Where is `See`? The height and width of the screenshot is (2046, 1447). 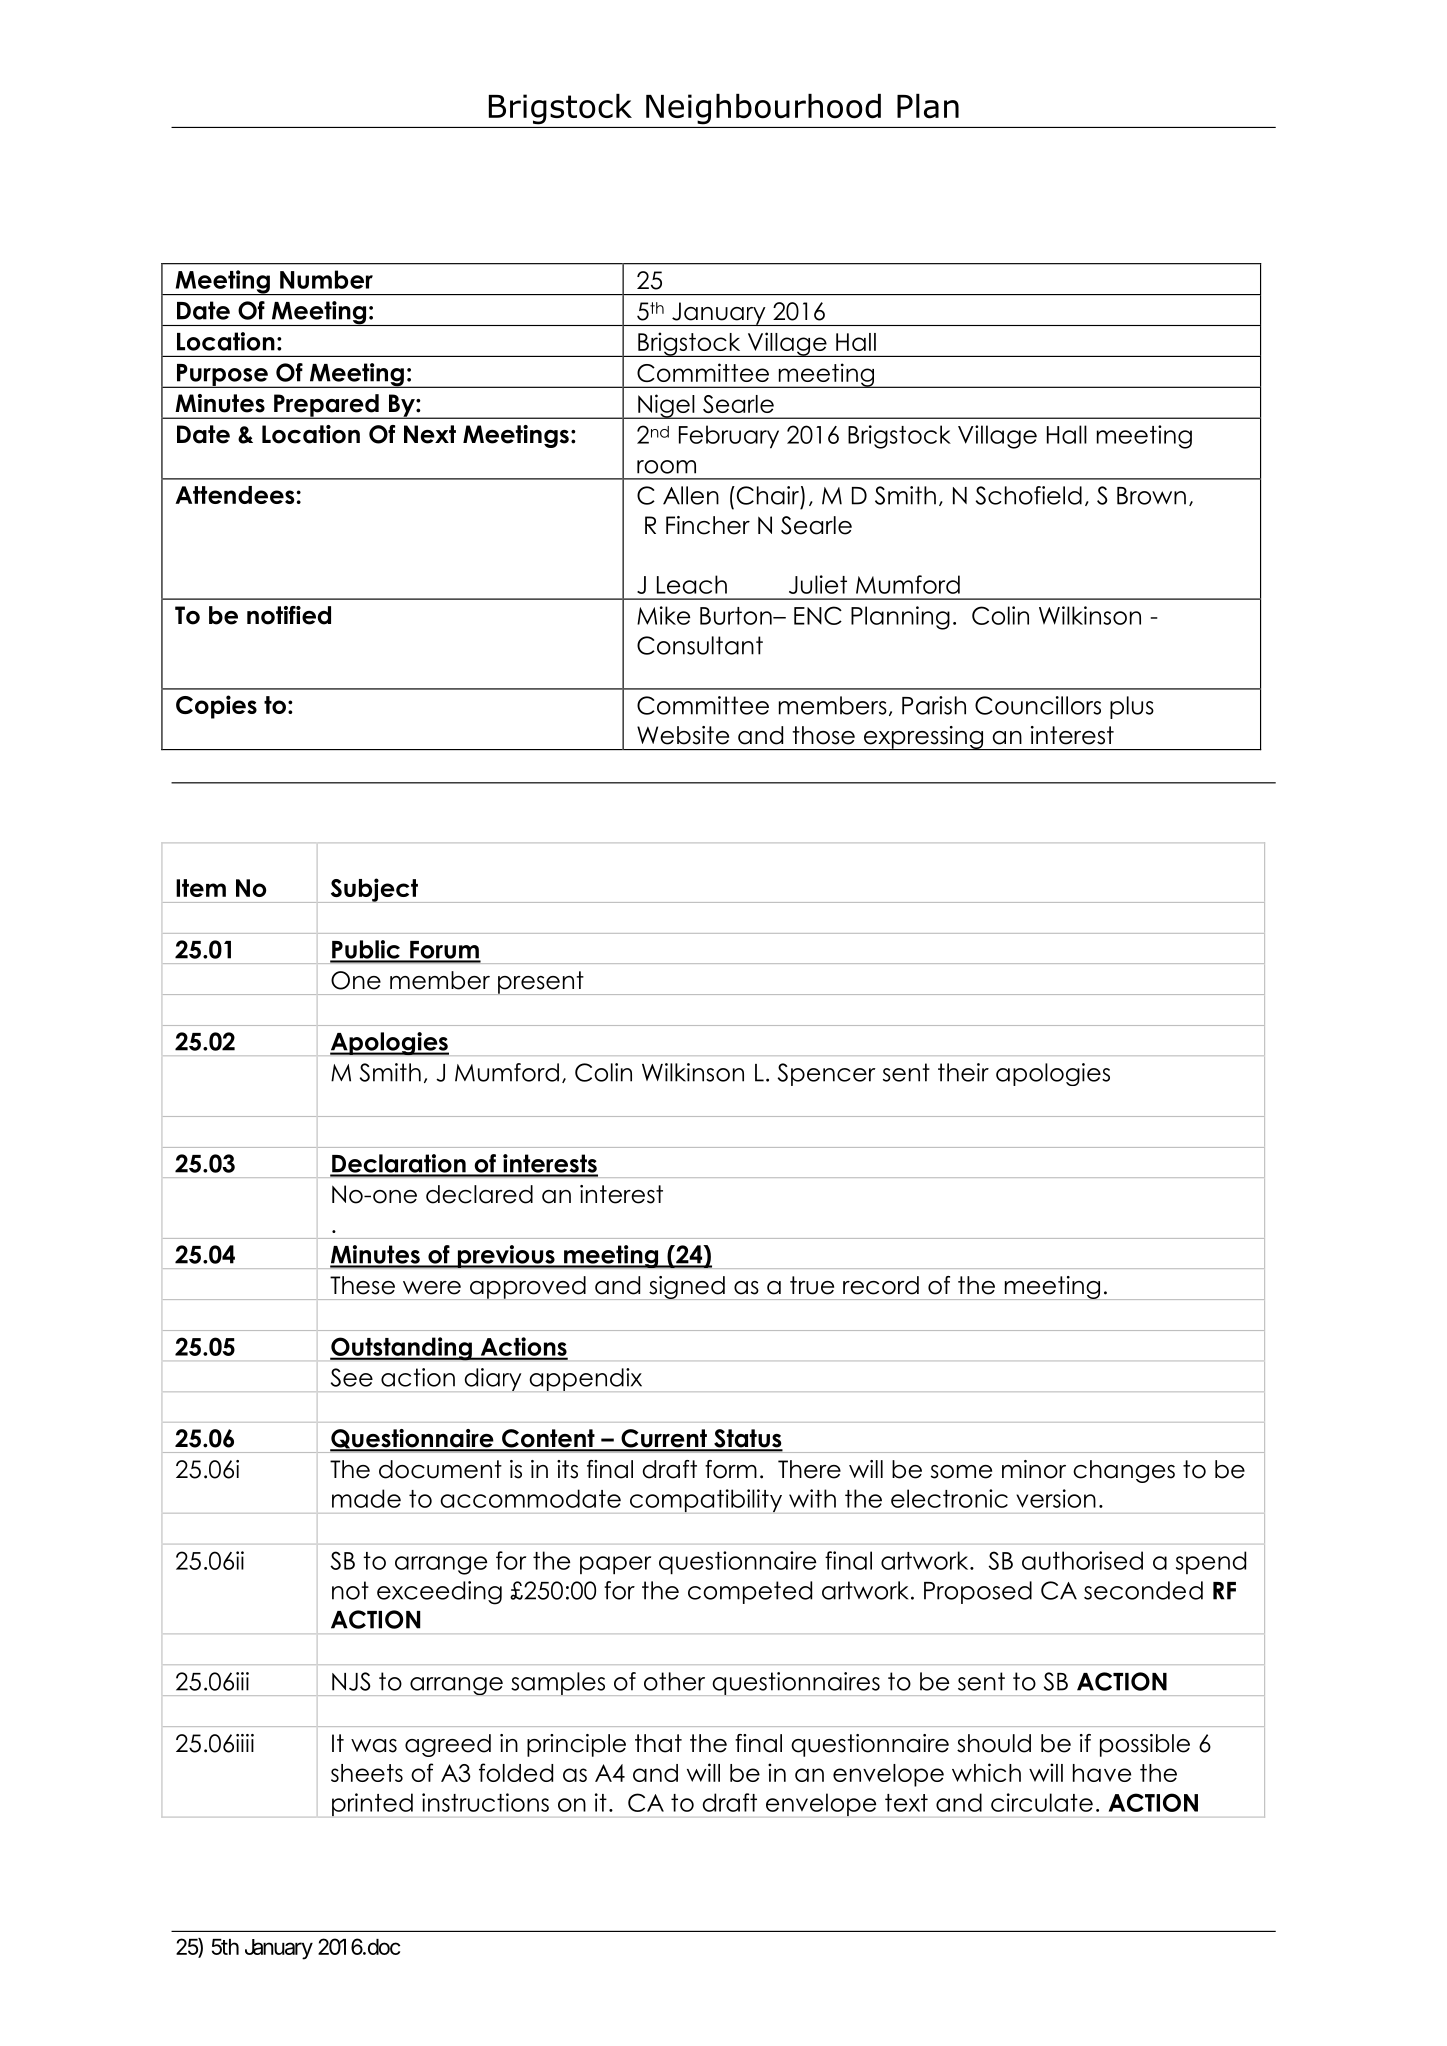 See is located at coordinates (352, 1377).
